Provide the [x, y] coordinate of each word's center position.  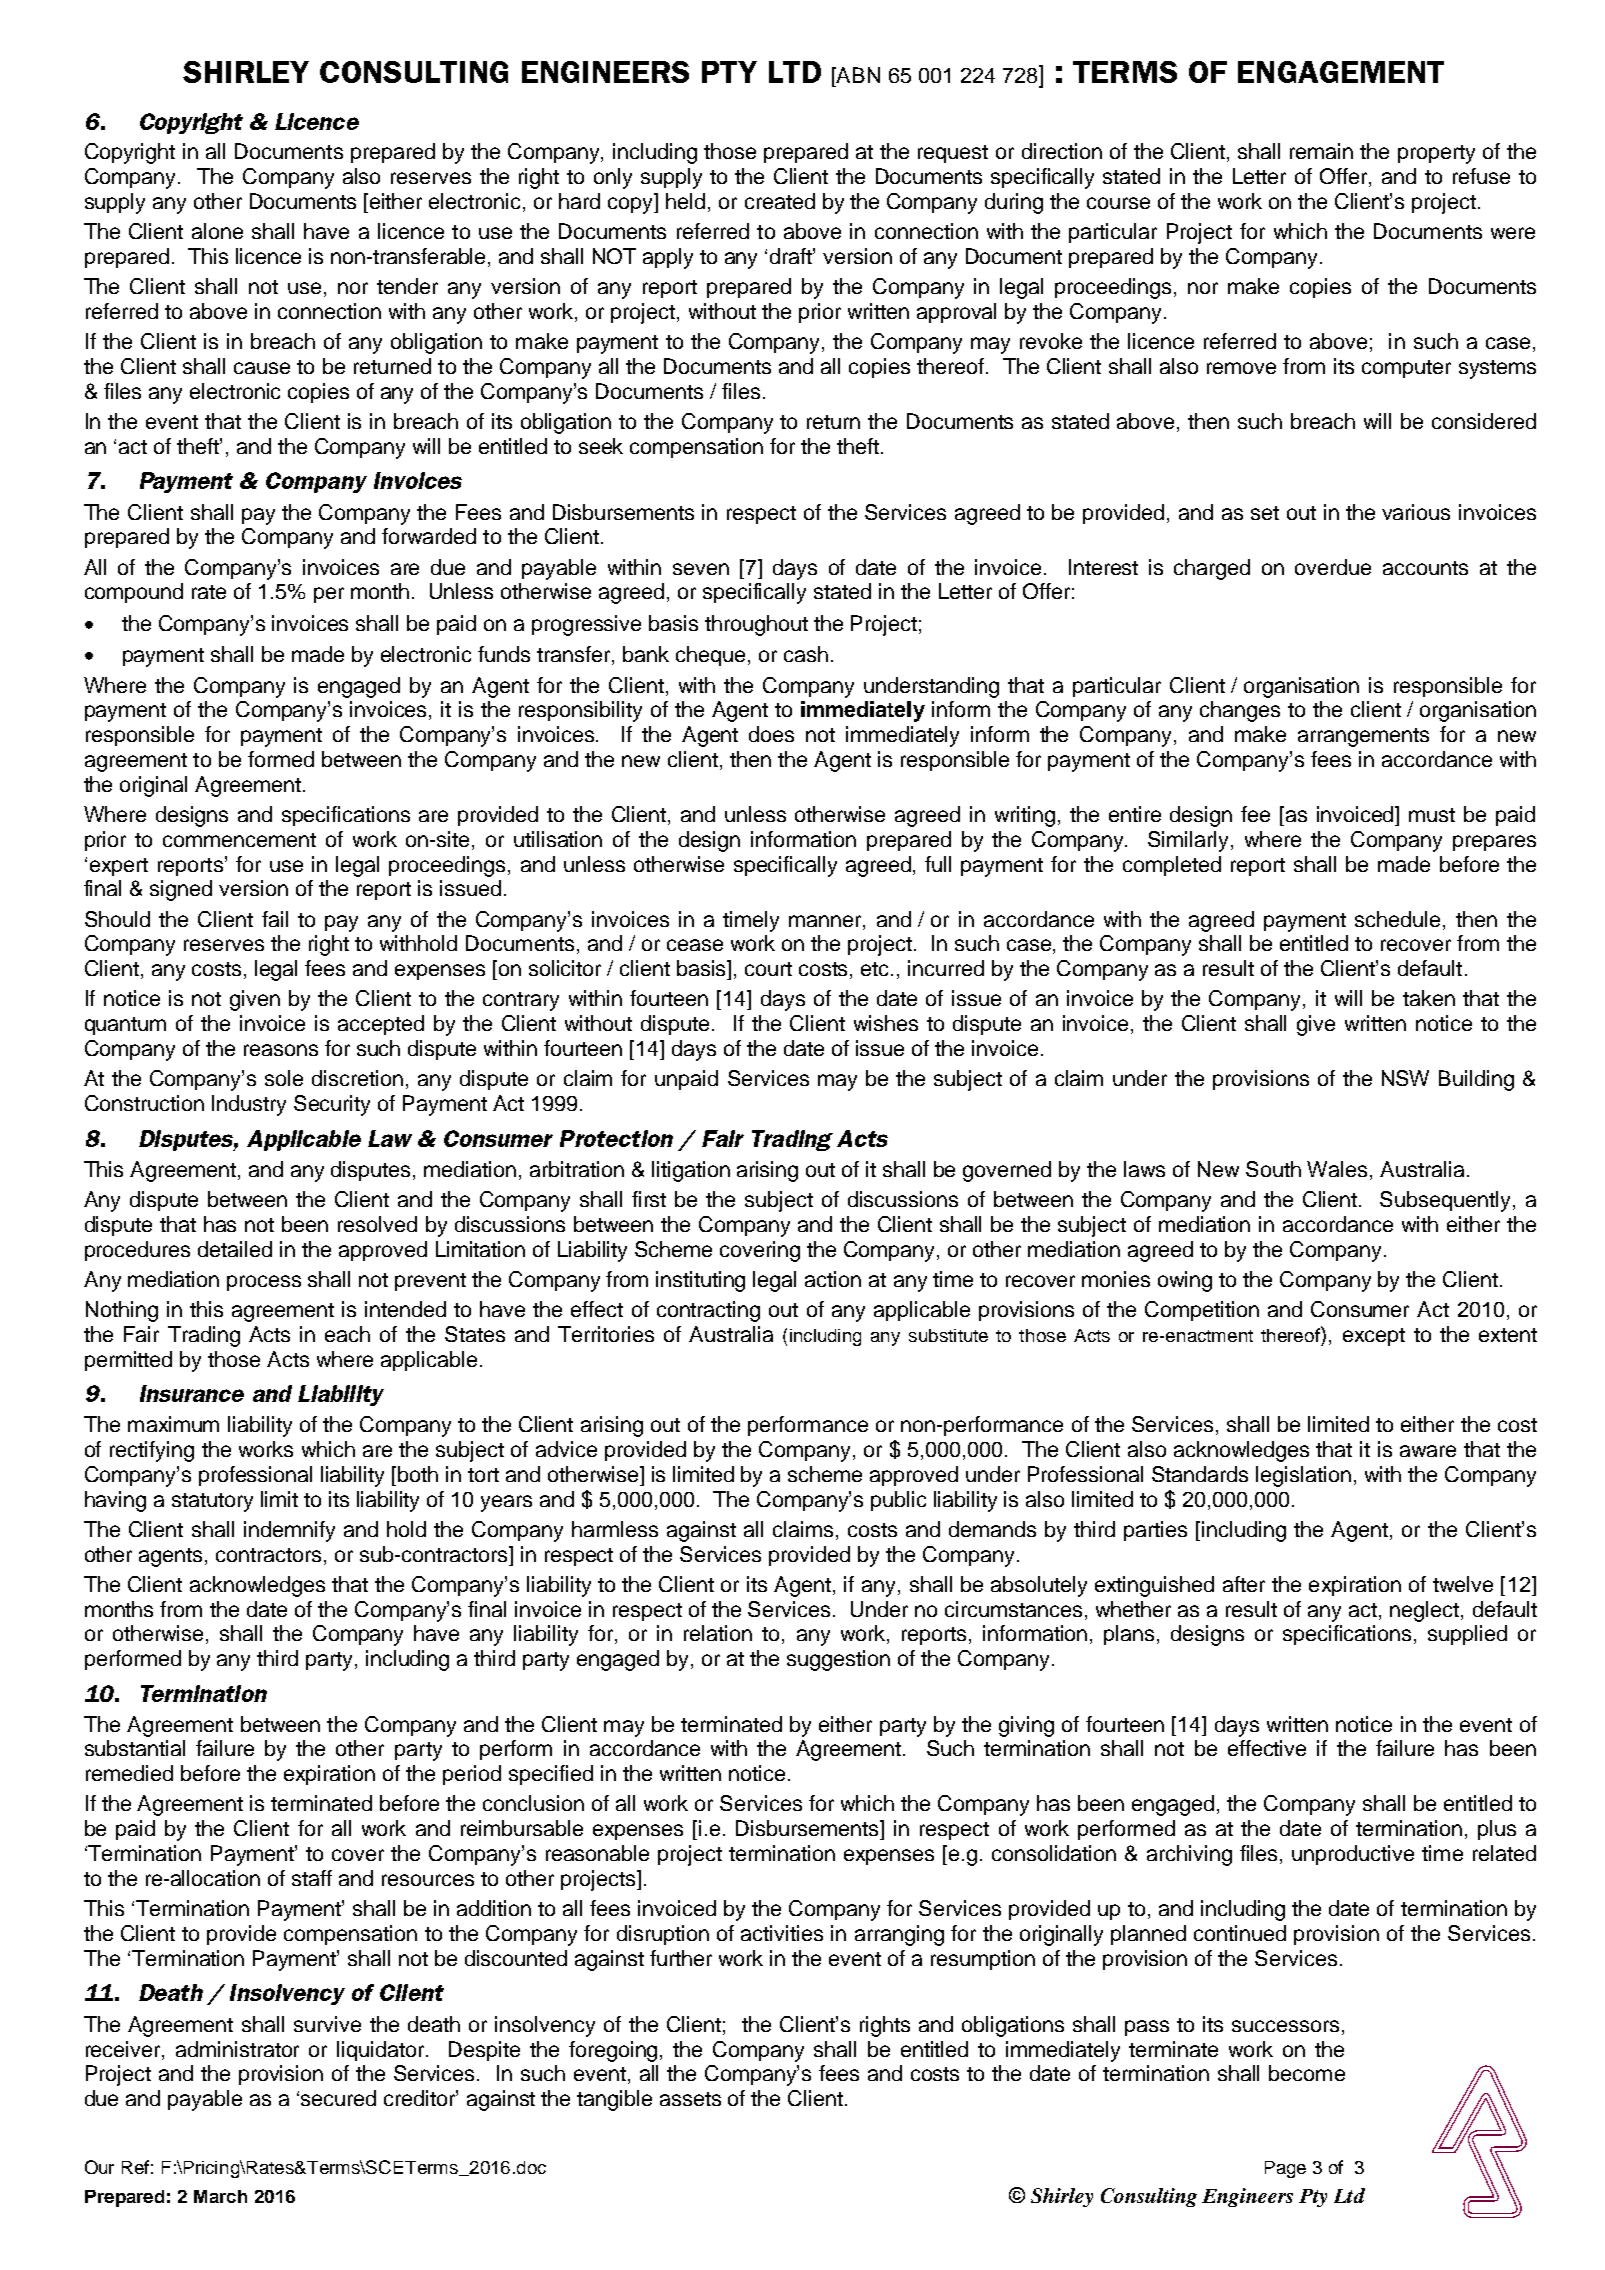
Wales [1337, 1169]
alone [217, 231]
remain [1321, 151]
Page [1285, 2169]
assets [690, 2099]
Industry [249, 1105]
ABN [857, 75]
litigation [691, 1171]
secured [338, 2098]
